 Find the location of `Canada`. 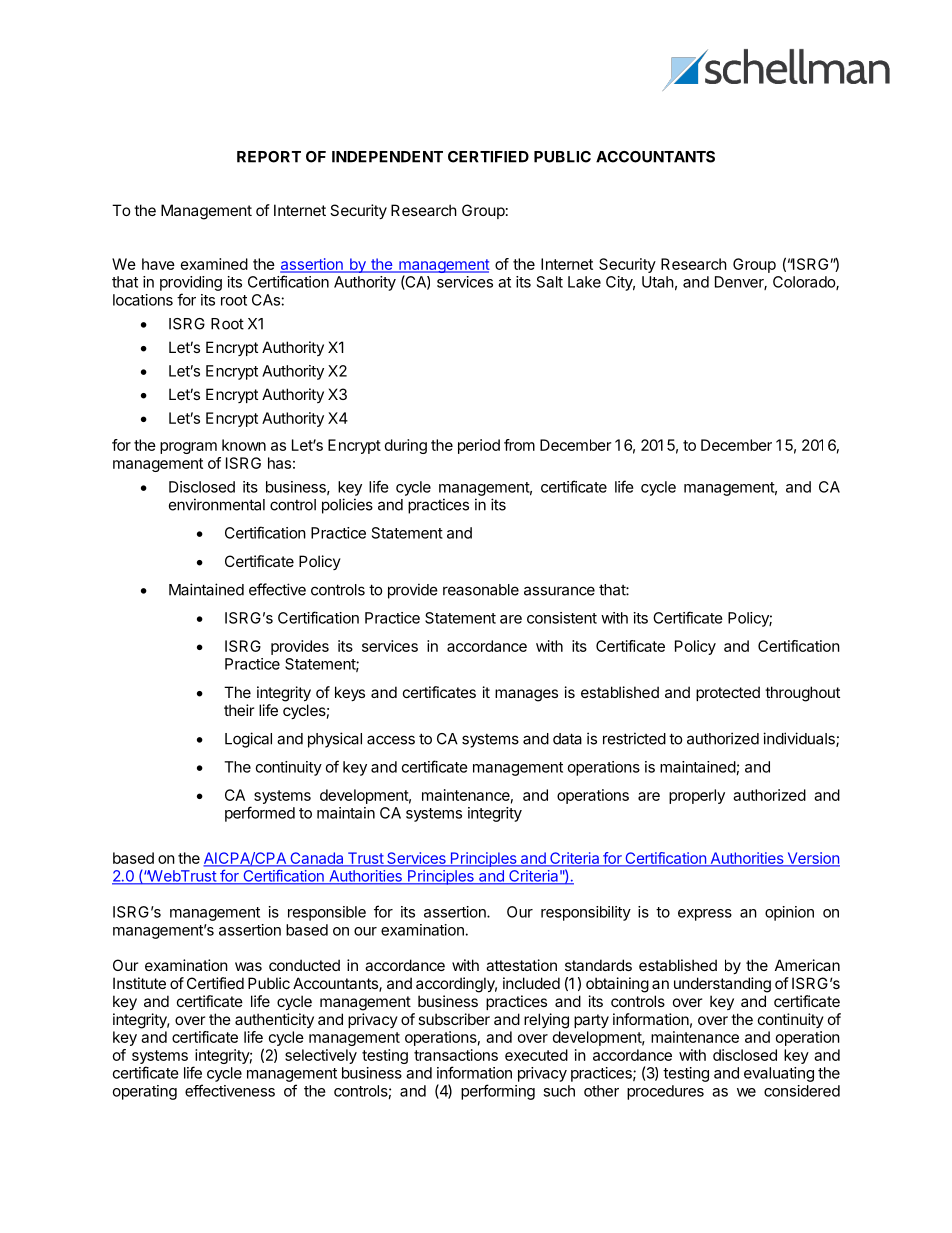

Canada is located at coordinates (317, 859).
